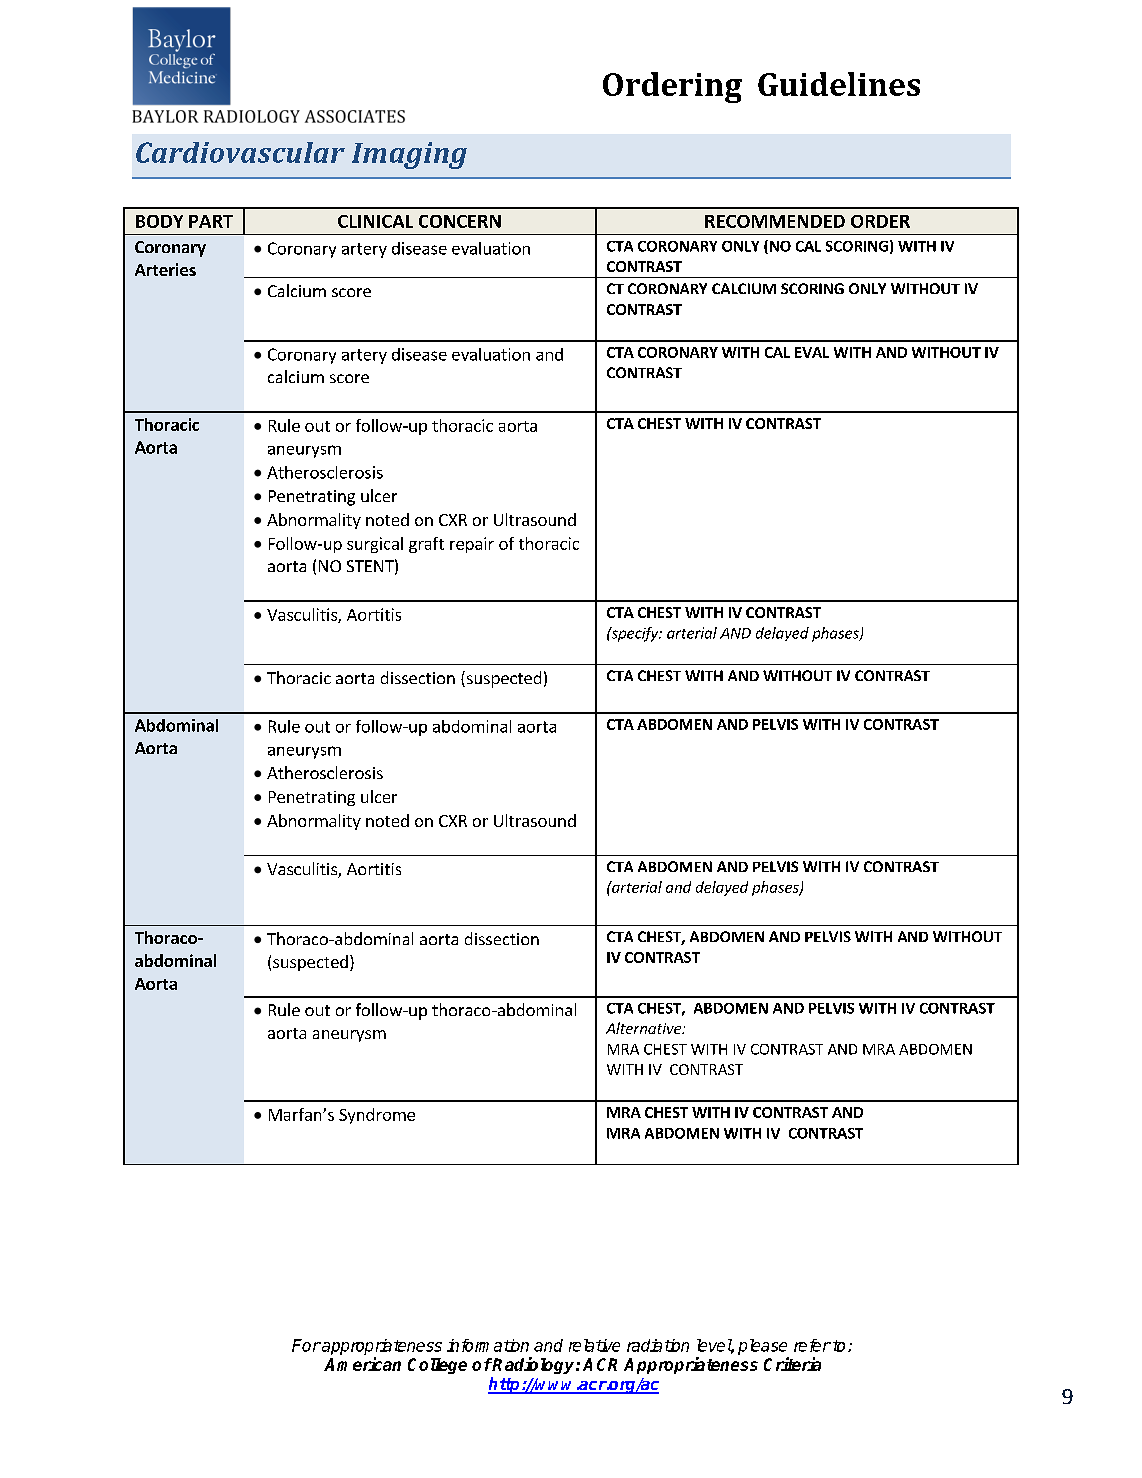 The height and width of the image is (1478, 1142). What do you see at coordinates (472, 545) in the image?
I see `repair` at bounding box center [472, 545].
